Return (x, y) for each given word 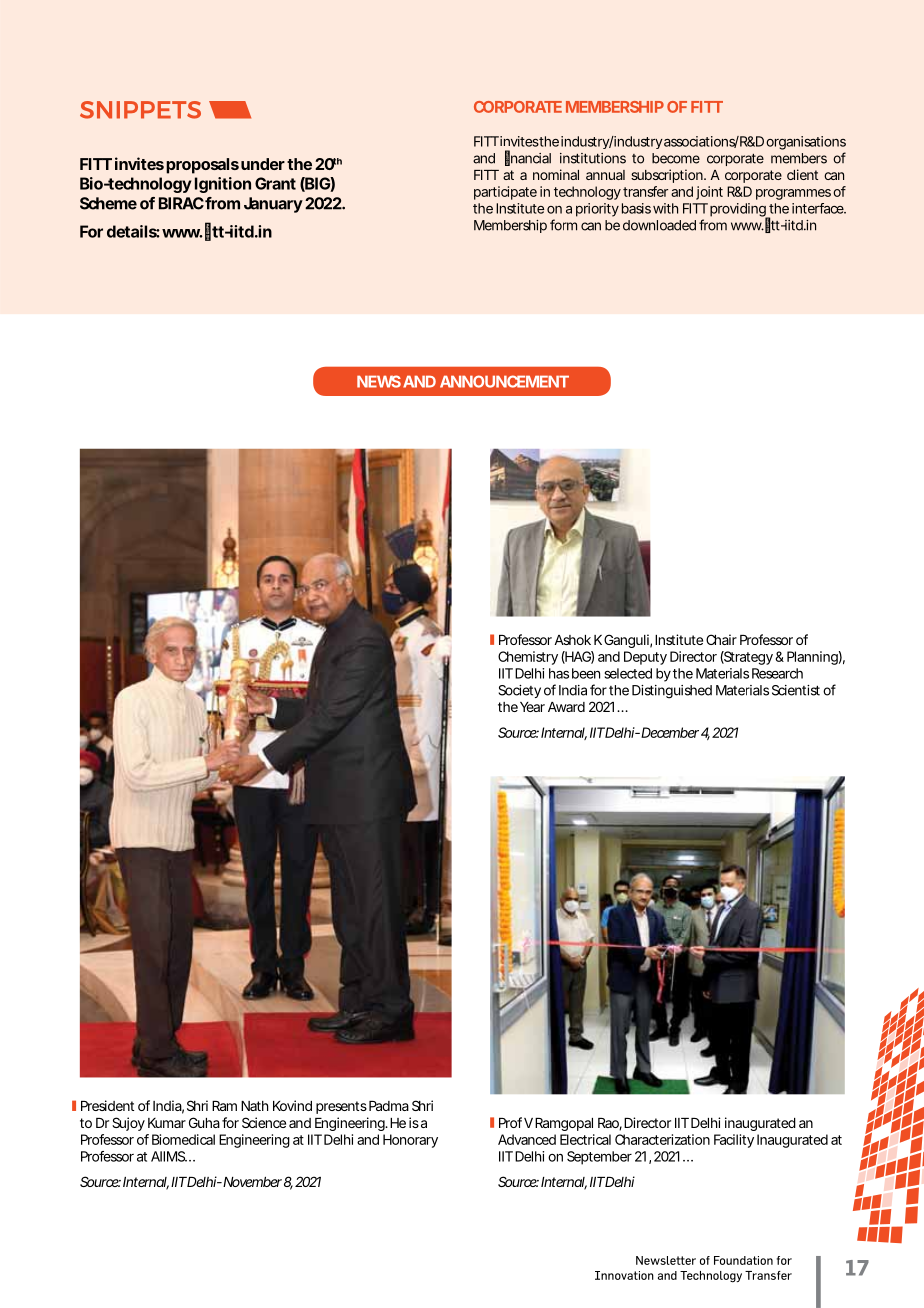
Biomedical (183, 1139)
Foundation (743, 1260)
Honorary (410, 1141)
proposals (202, 166)
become (676, 158)
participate (505, 193)
